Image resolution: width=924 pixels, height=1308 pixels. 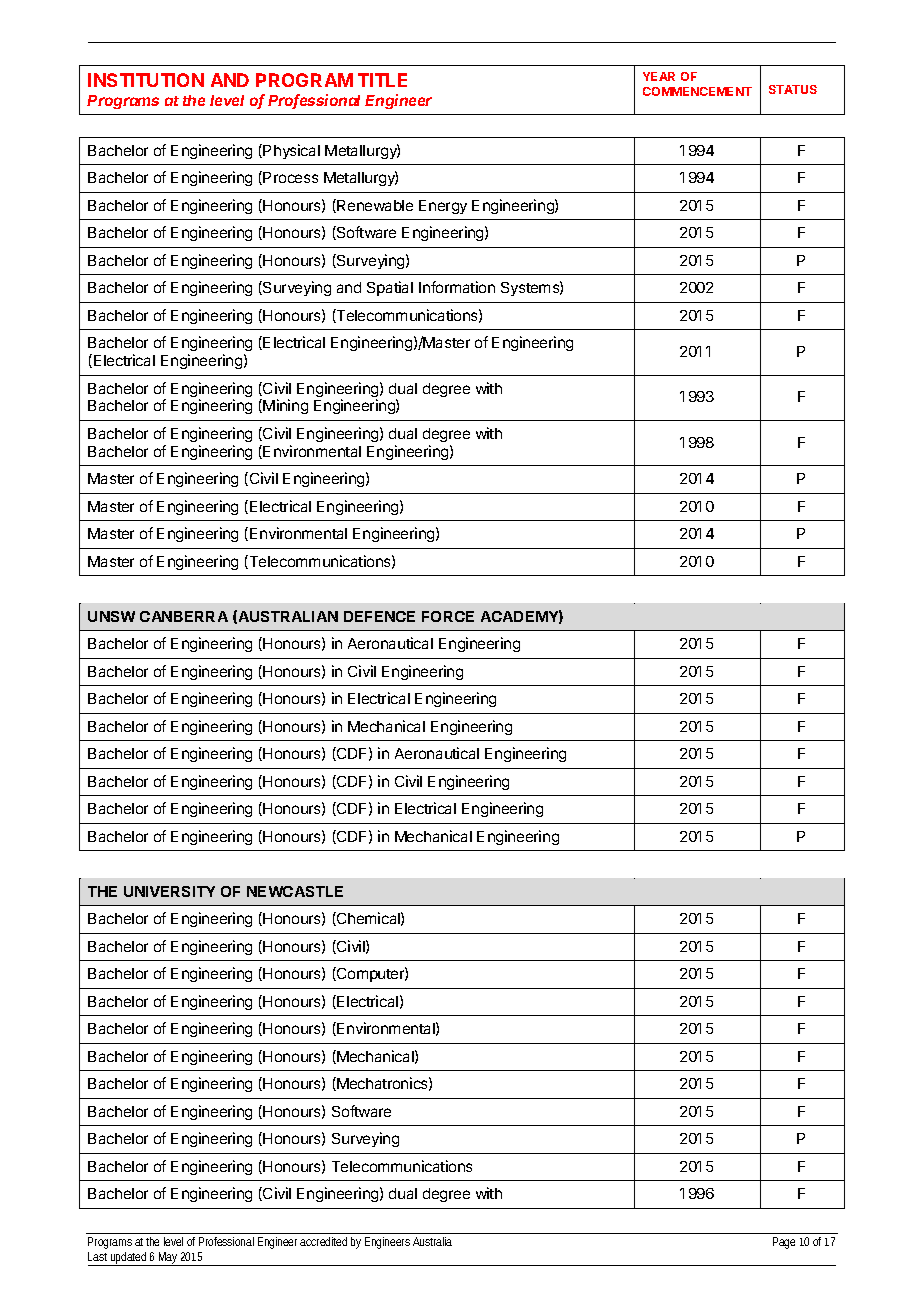 What do you see at coordinates (379, 616) in the screenshot?
I see `DEFENCE` at bounding box center [379, 616].
